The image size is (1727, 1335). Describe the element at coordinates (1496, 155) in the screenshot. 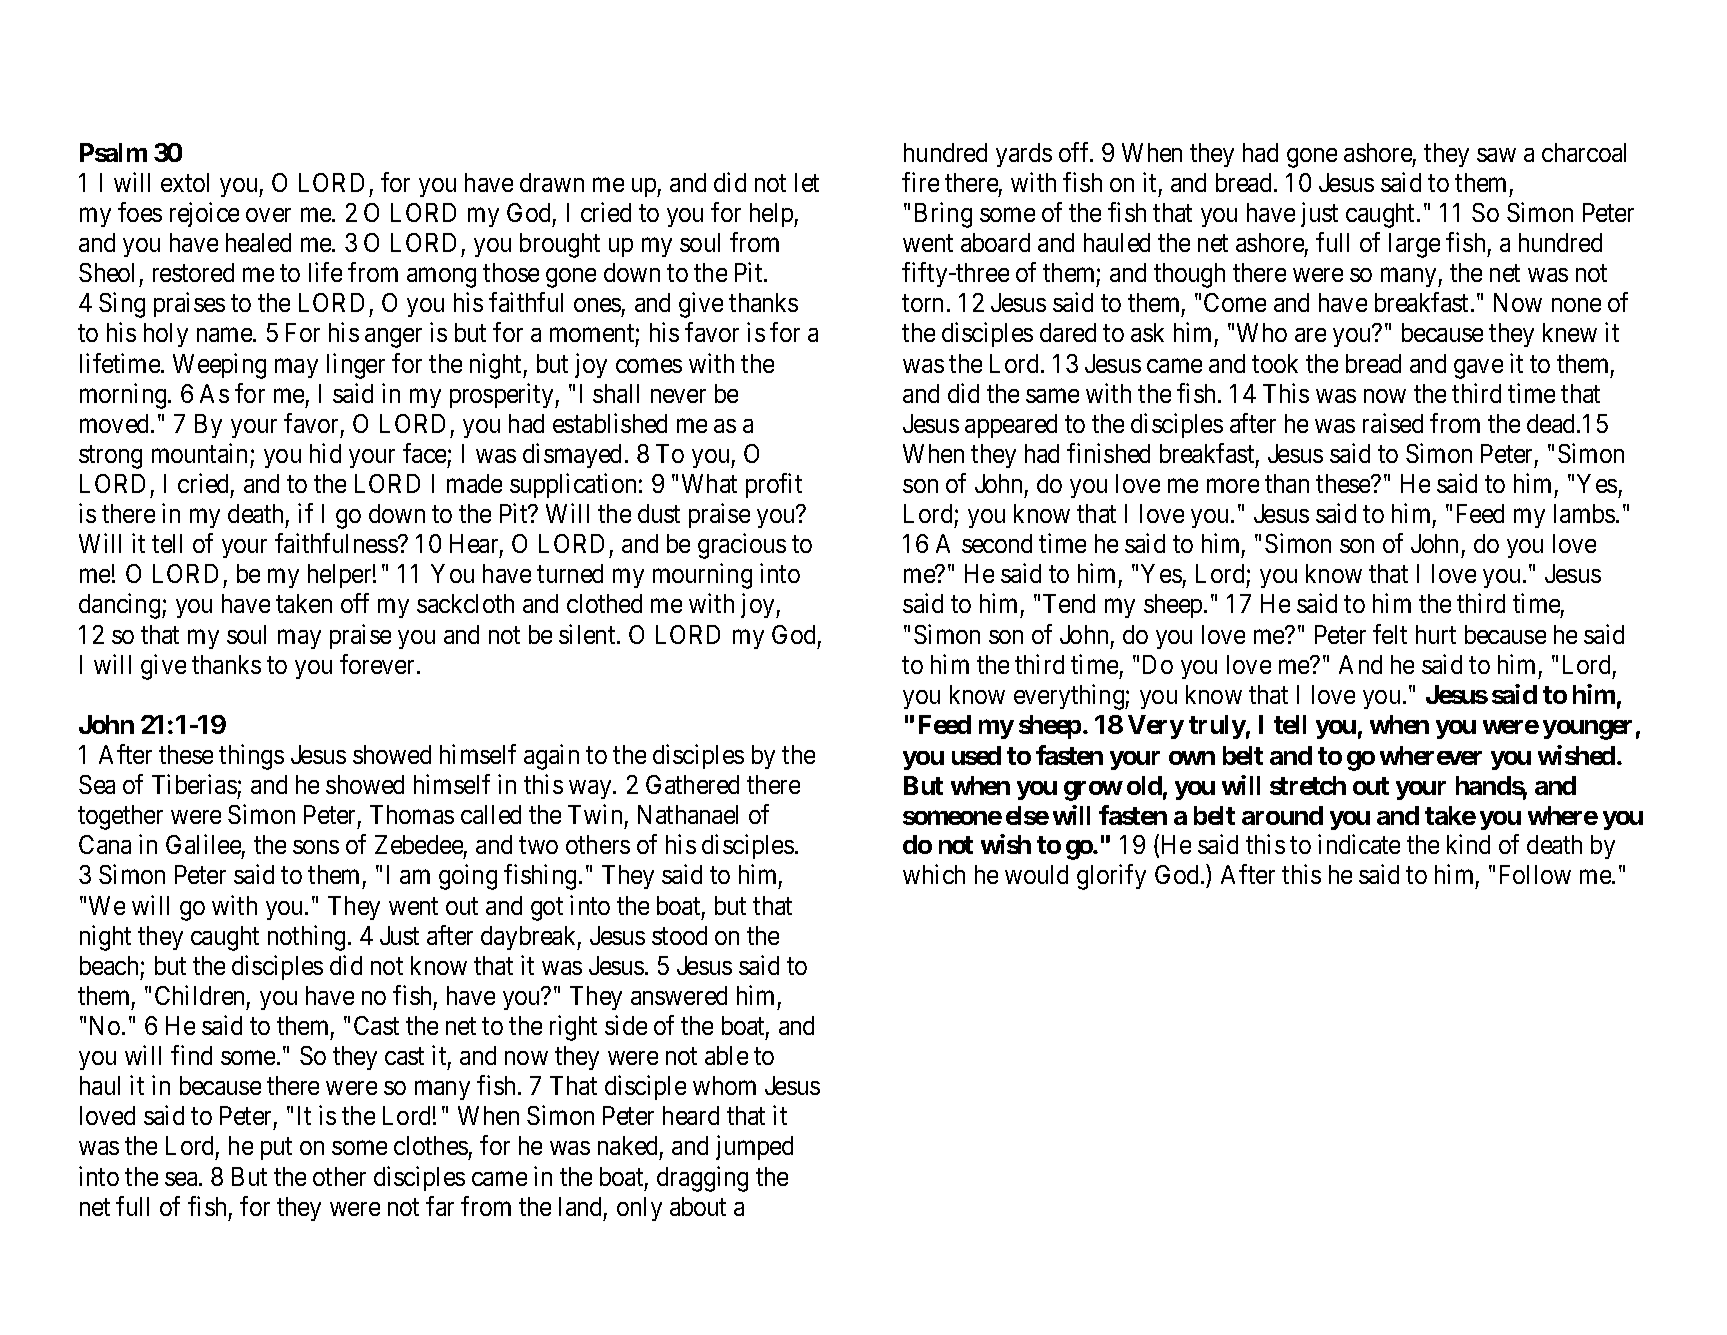

I see `saw` at that location.
